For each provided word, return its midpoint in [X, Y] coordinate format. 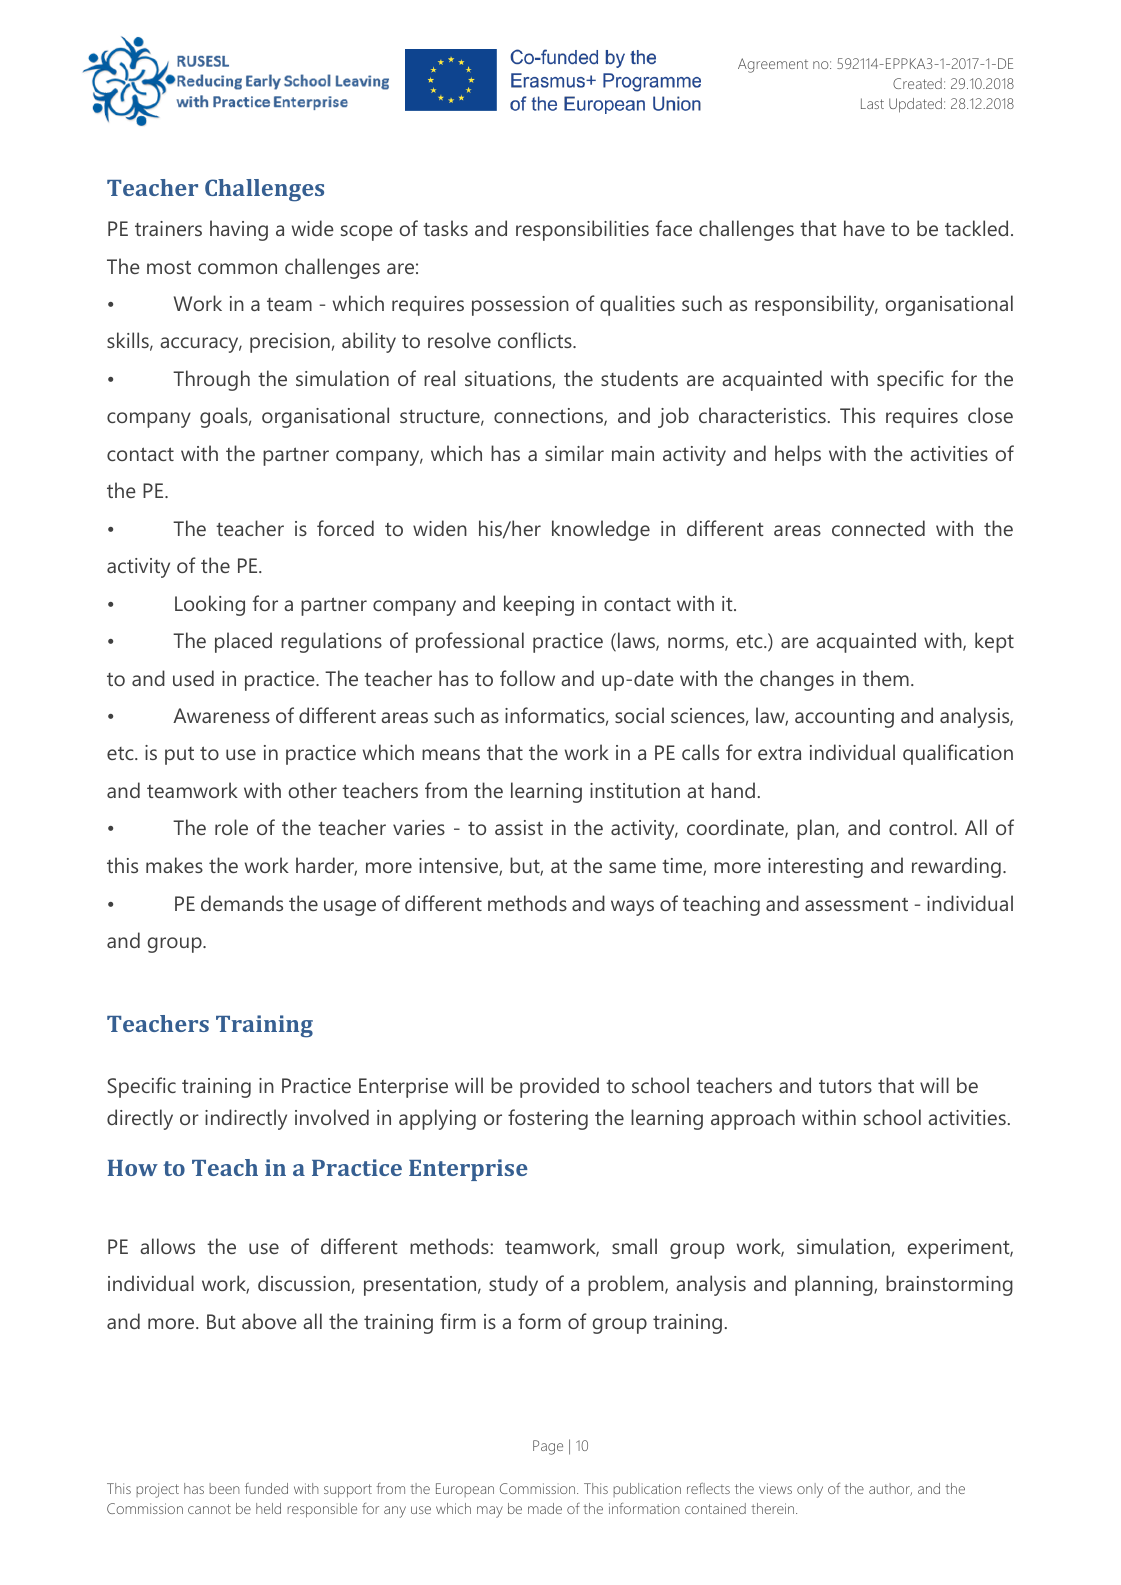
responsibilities [582, 230]
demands [242, 903]
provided [559, 1087]
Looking [210, 605]
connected [878, 528]
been [224, 1488]
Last [872, 103]
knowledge [601, 530]
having [239, 230]
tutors [845, 1086]
